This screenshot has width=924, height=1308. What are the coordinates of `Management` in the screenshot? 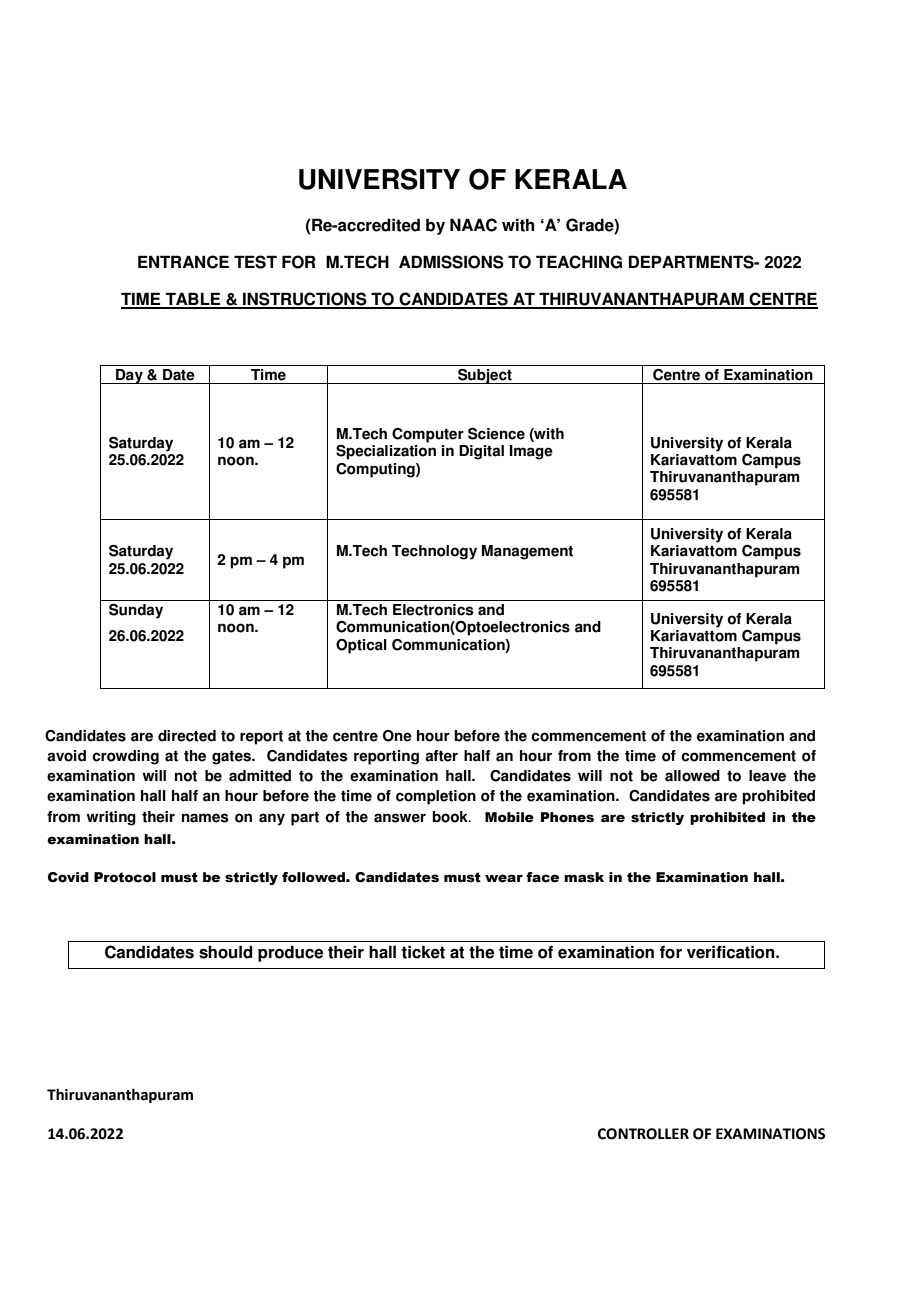 It's located at (527, 552).
